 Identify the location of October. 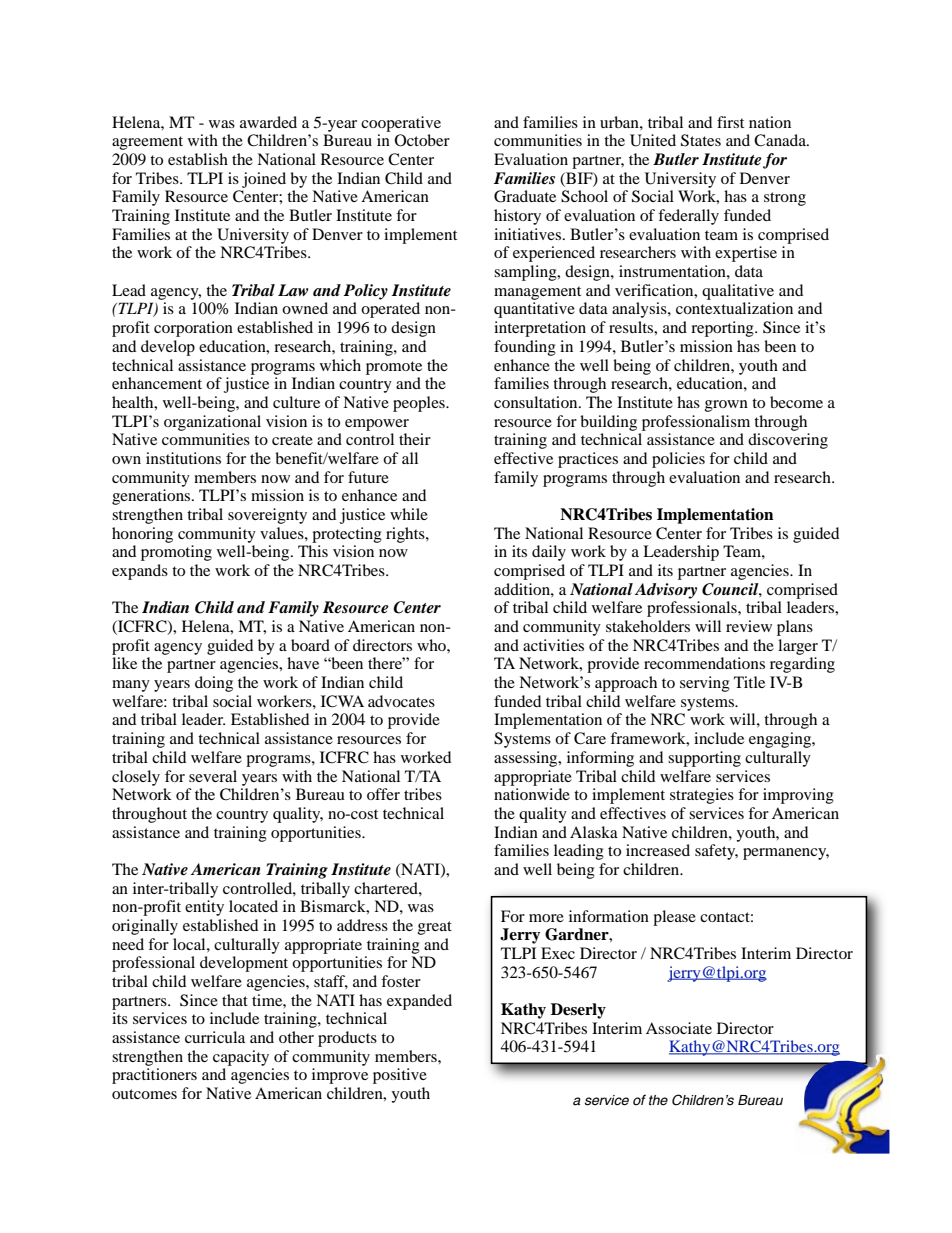
(422, 140).
